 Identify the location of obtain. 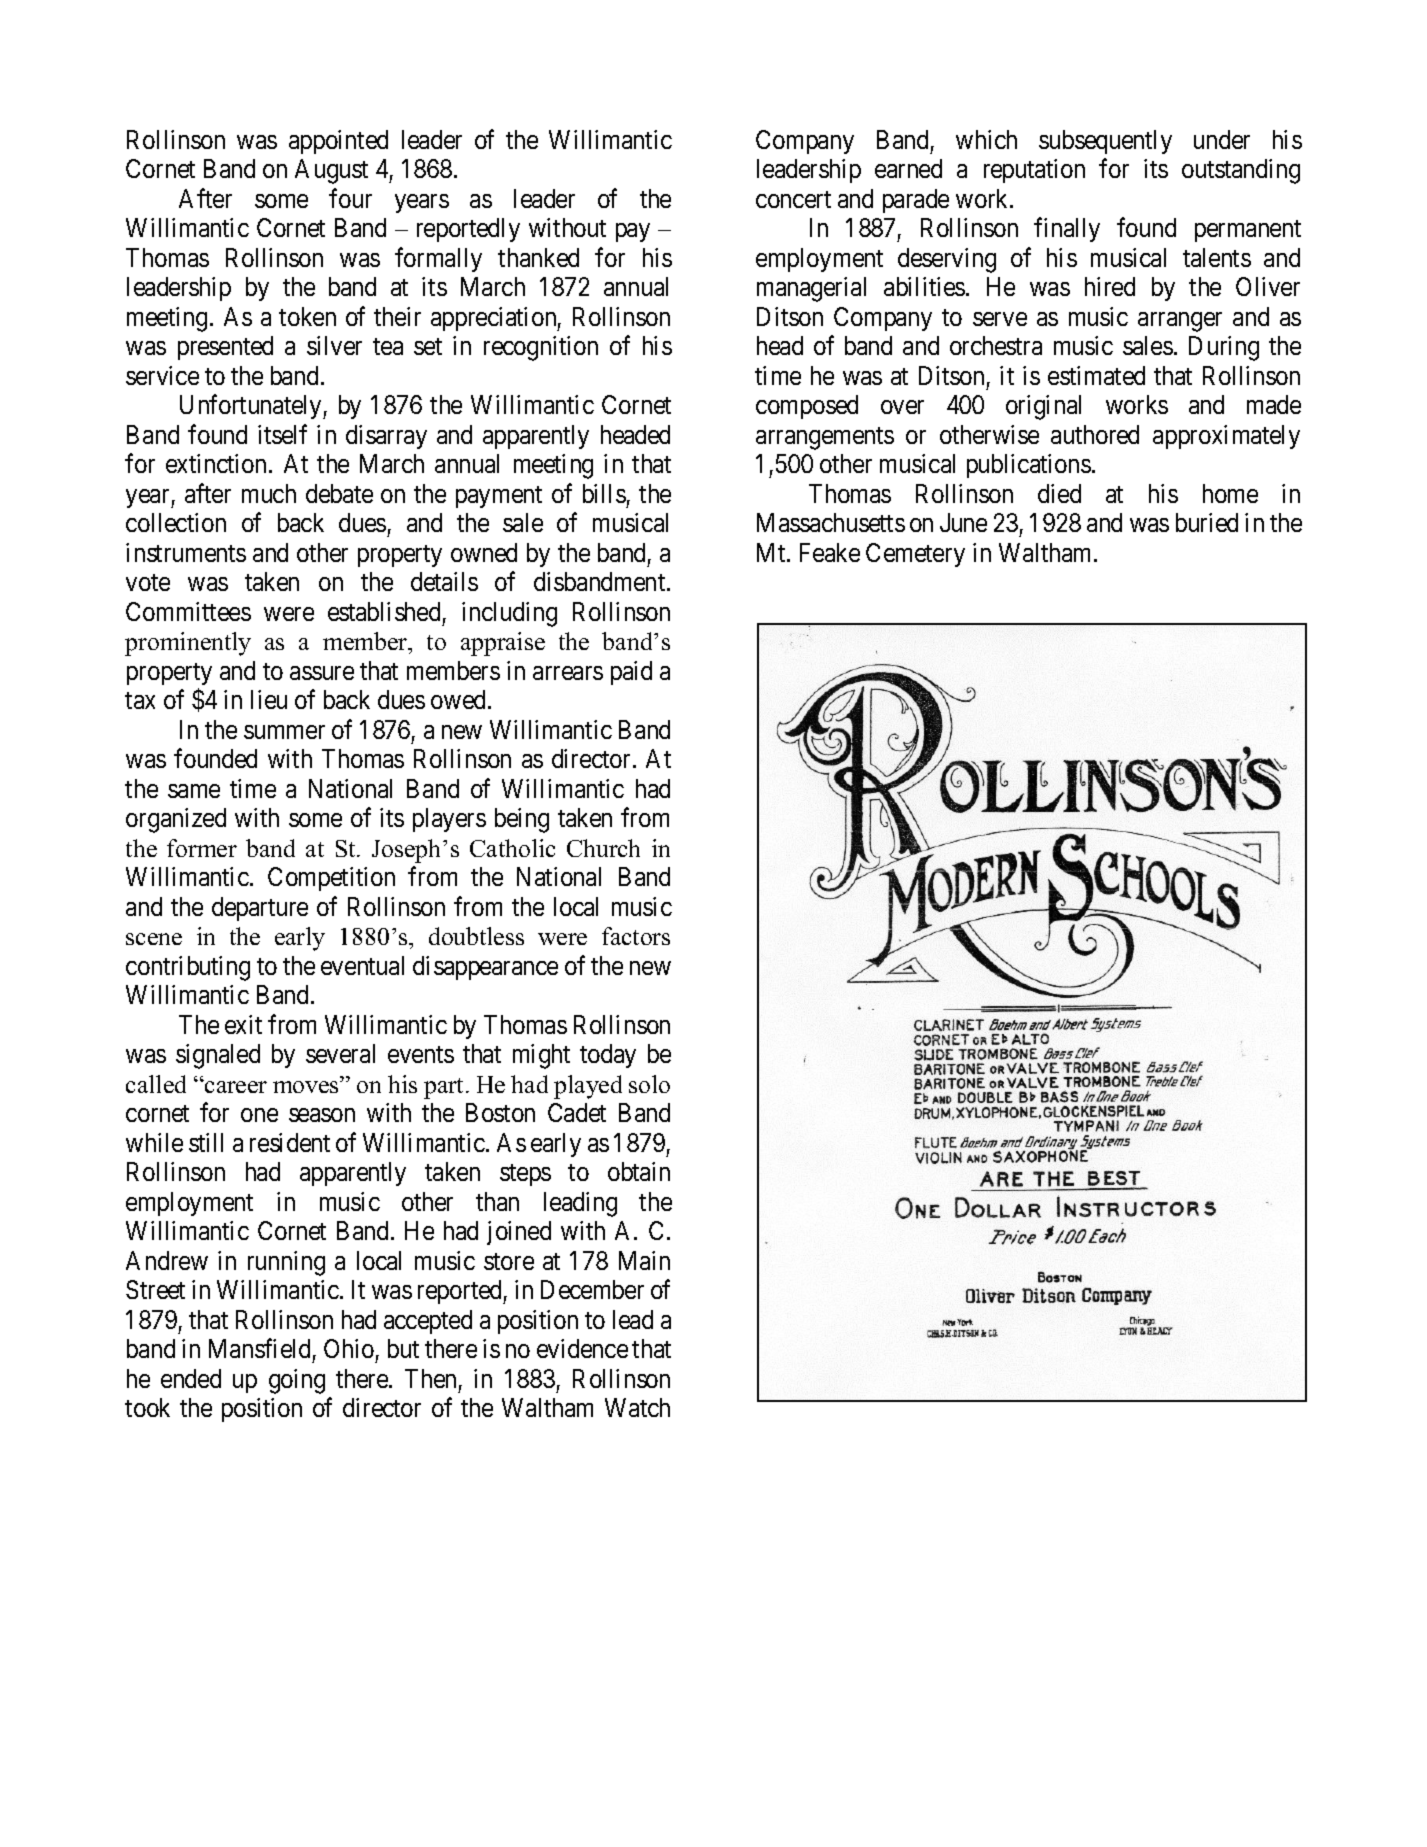
(639, 1171).
